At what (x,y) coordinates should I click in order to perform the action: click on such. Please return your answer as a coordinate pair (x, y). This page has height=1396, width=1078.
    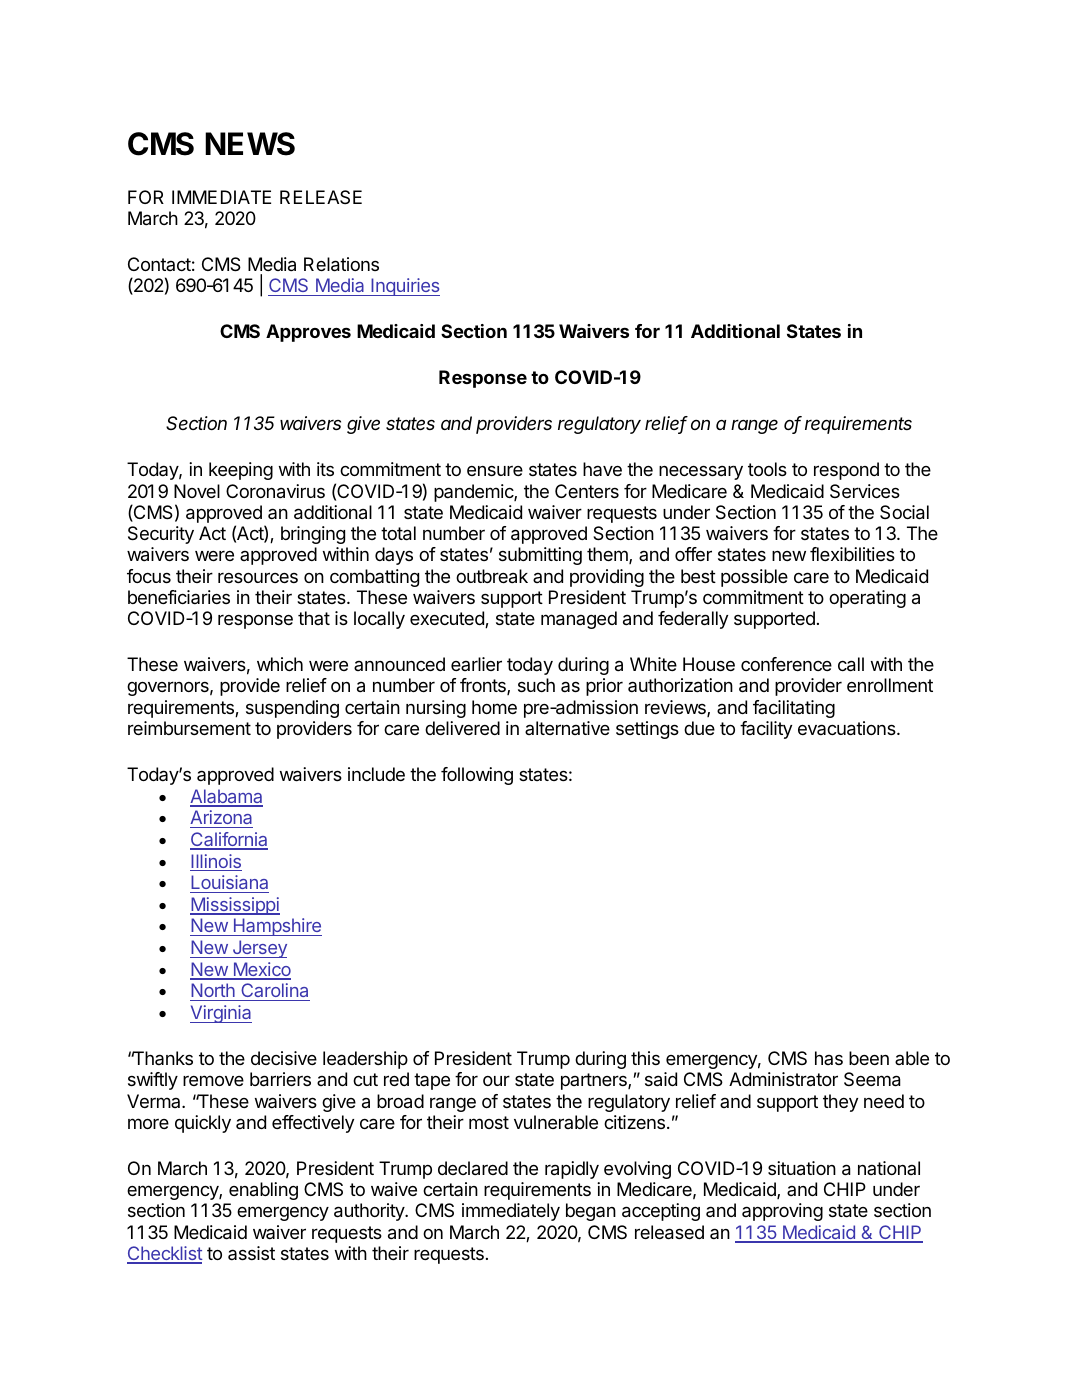
    Looking at the image, I should click on (536, 685).
